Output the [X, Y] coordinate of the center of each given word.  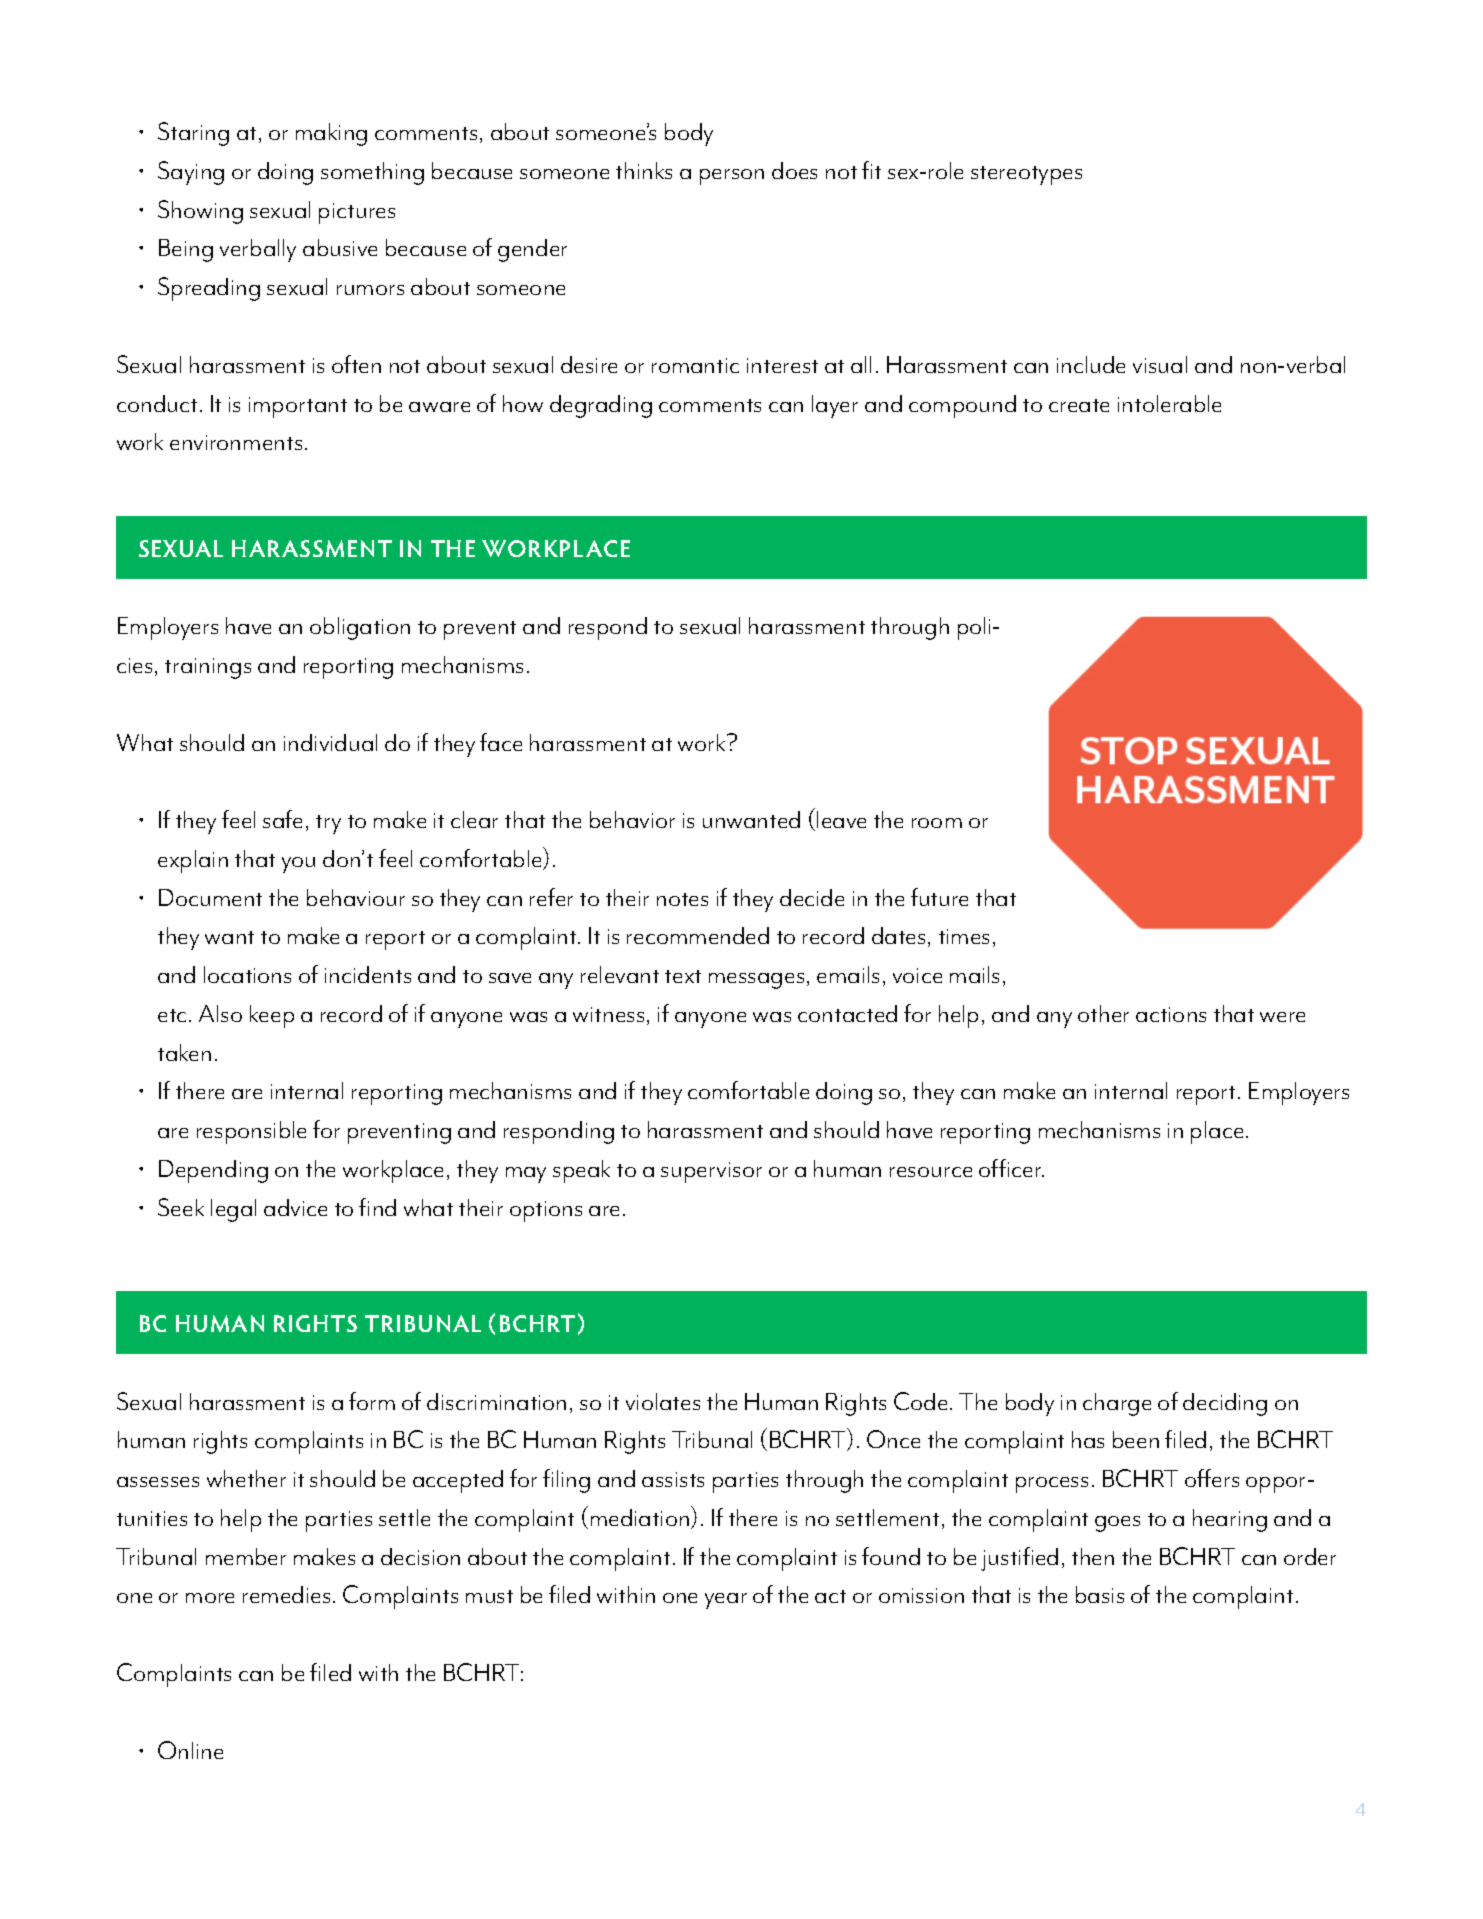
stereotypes [1026, 175]
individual [330, 742]
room [937, 823]
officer [1011, 1168]
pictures [357, 213]
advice [295, 1207]
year [726, 1601]
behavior [632, 819]
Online [190, 1750]
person [732, 177]
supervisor [711, 1172]
